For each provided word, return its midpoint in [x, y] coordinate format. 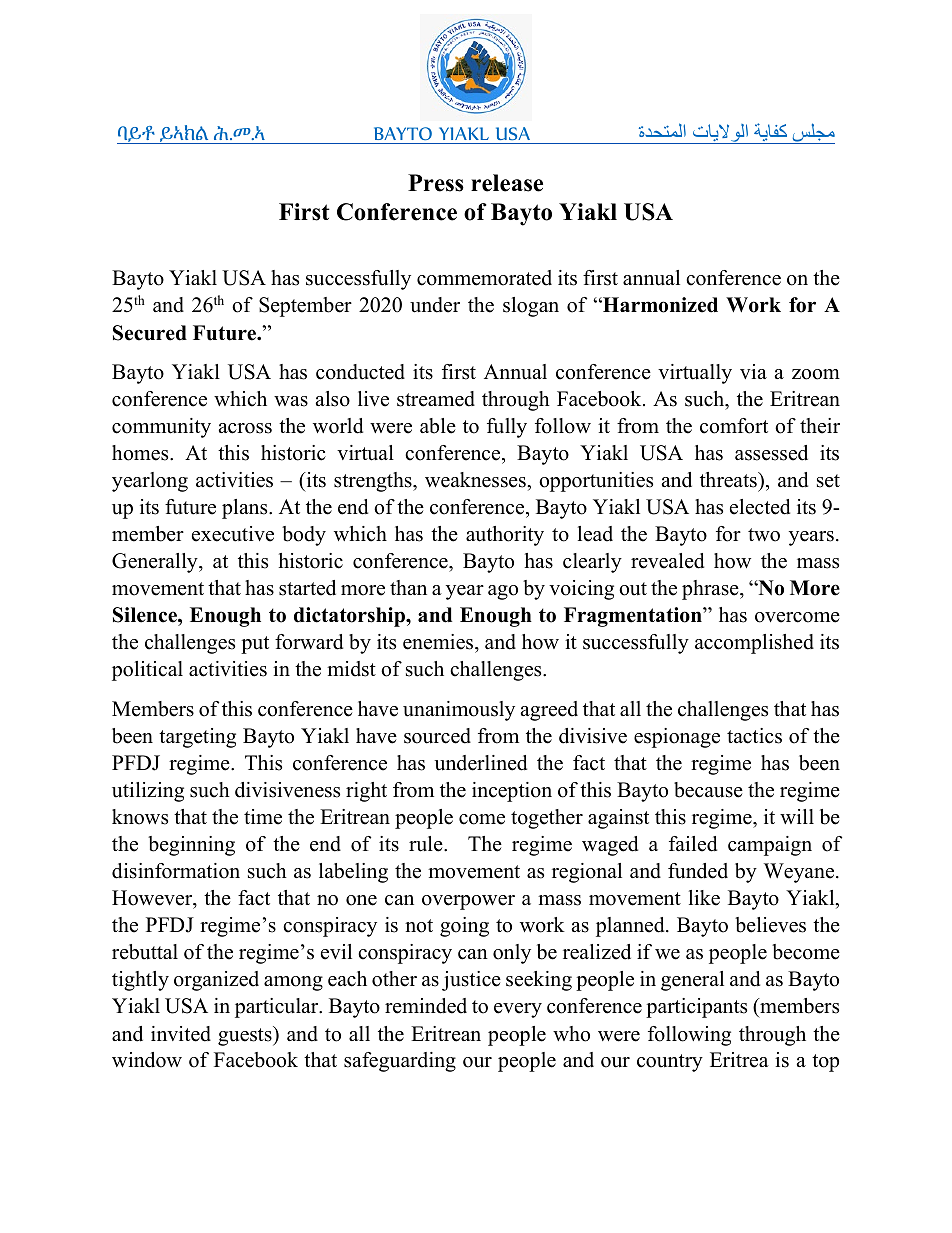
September [305, 307]
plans [246, 509]
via [753, 371]
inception [512, 792]
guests [246, 1036]
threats [729, 480]
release [507, 183]
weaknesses [476, 480]
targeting [197, 738]
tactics [754, 736]
